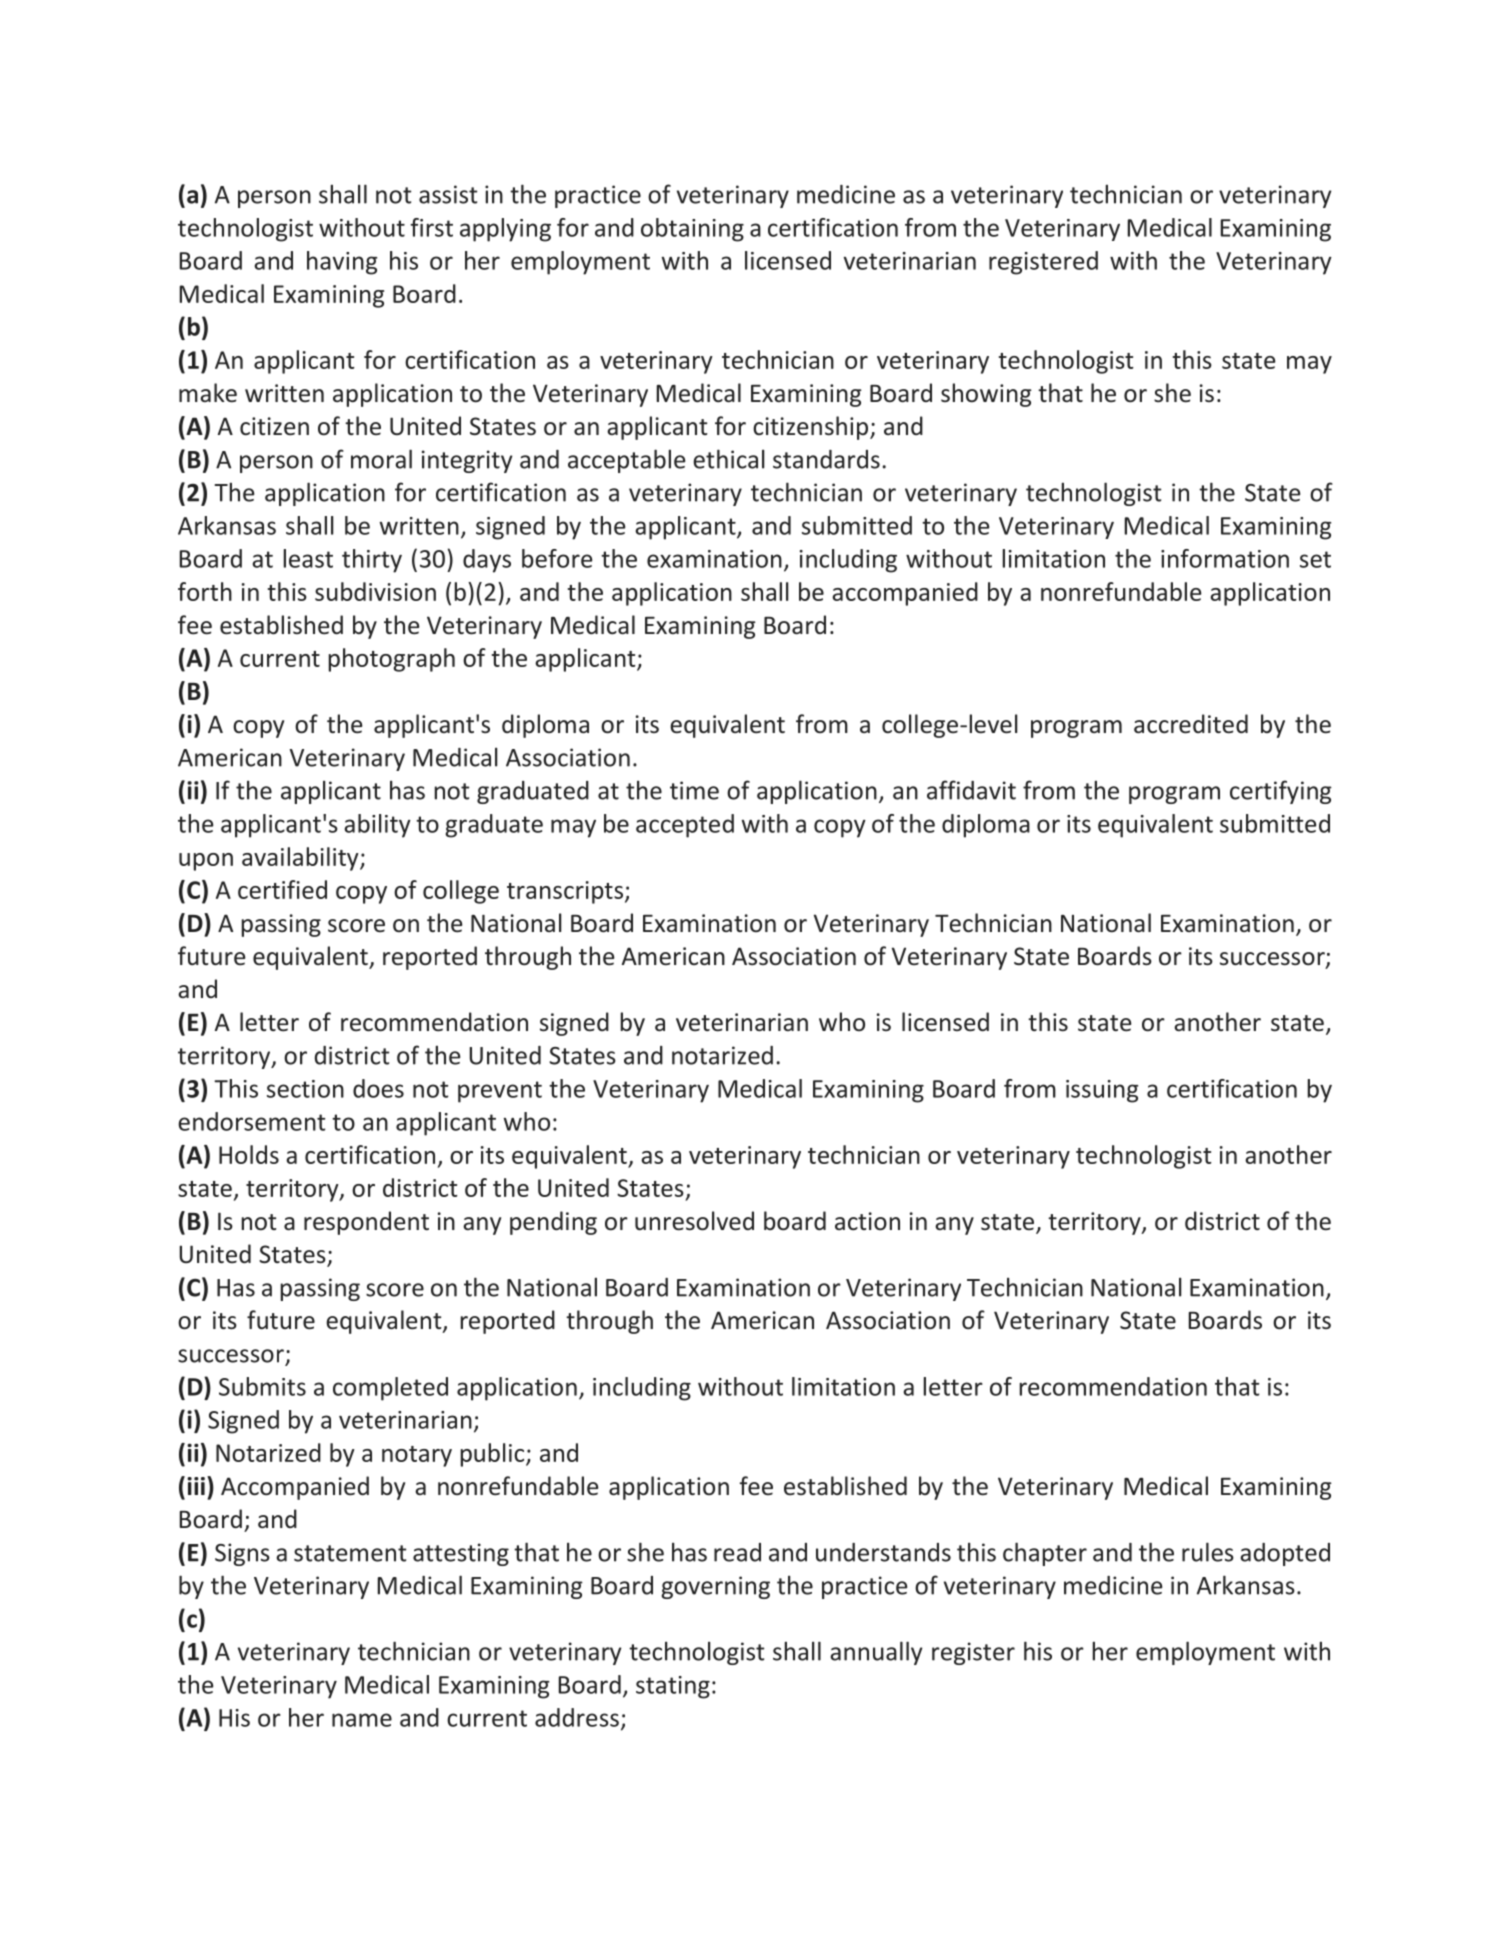 The width and height of the document is (1509, 1953). Describe the element at coordinates (729, 459) in the document. I see `ethical` at that location.
